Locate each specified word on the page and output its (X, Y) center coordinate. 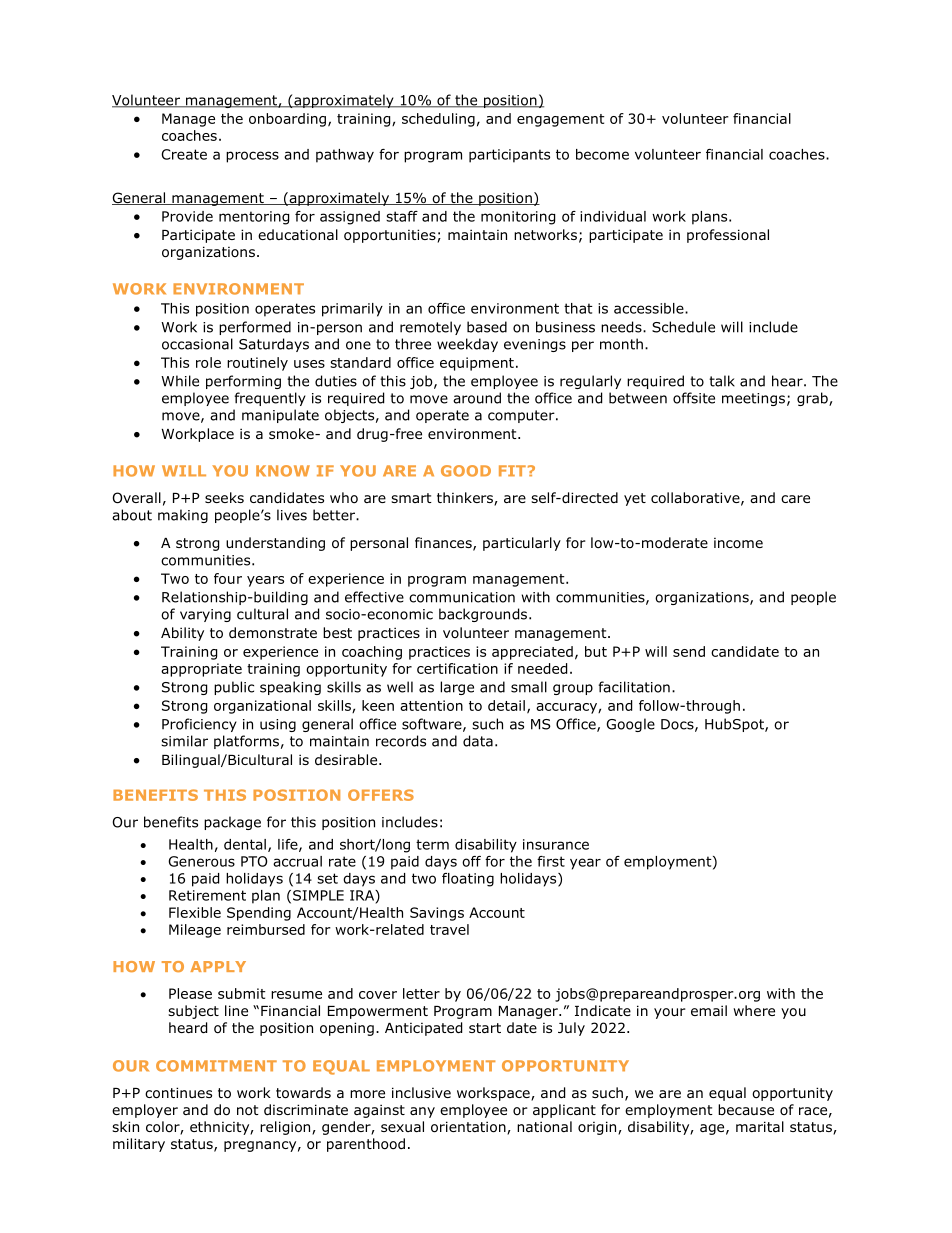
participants (509, 156)
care (795, 499)
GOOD (466, 471)
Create (184, 154)
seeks (224, 497)
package (232, 823)
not (248, 1110)
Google (630, 725)
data (478, 741)
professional (728, 236)
